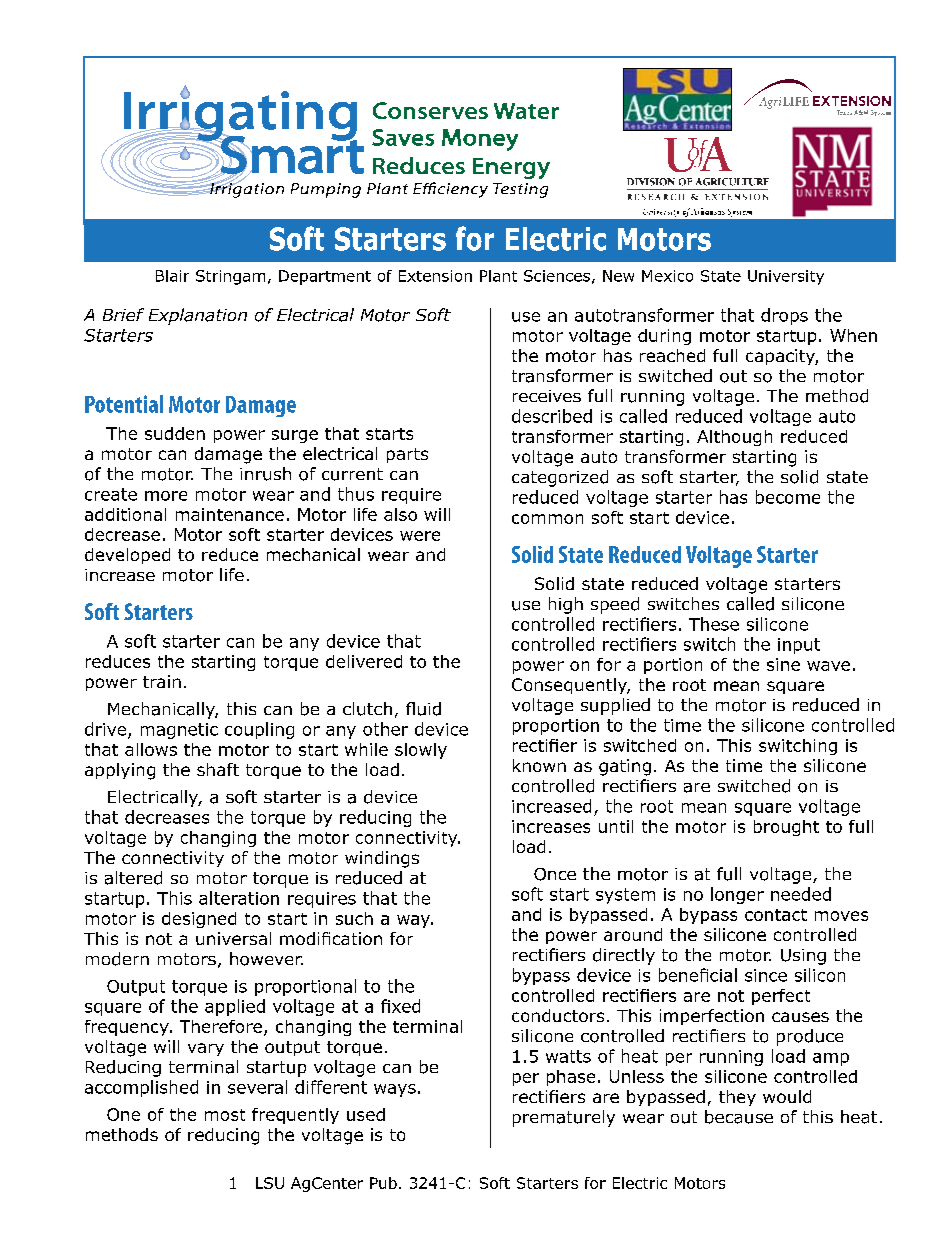  I want to click on Plant, so click(498, 276).
